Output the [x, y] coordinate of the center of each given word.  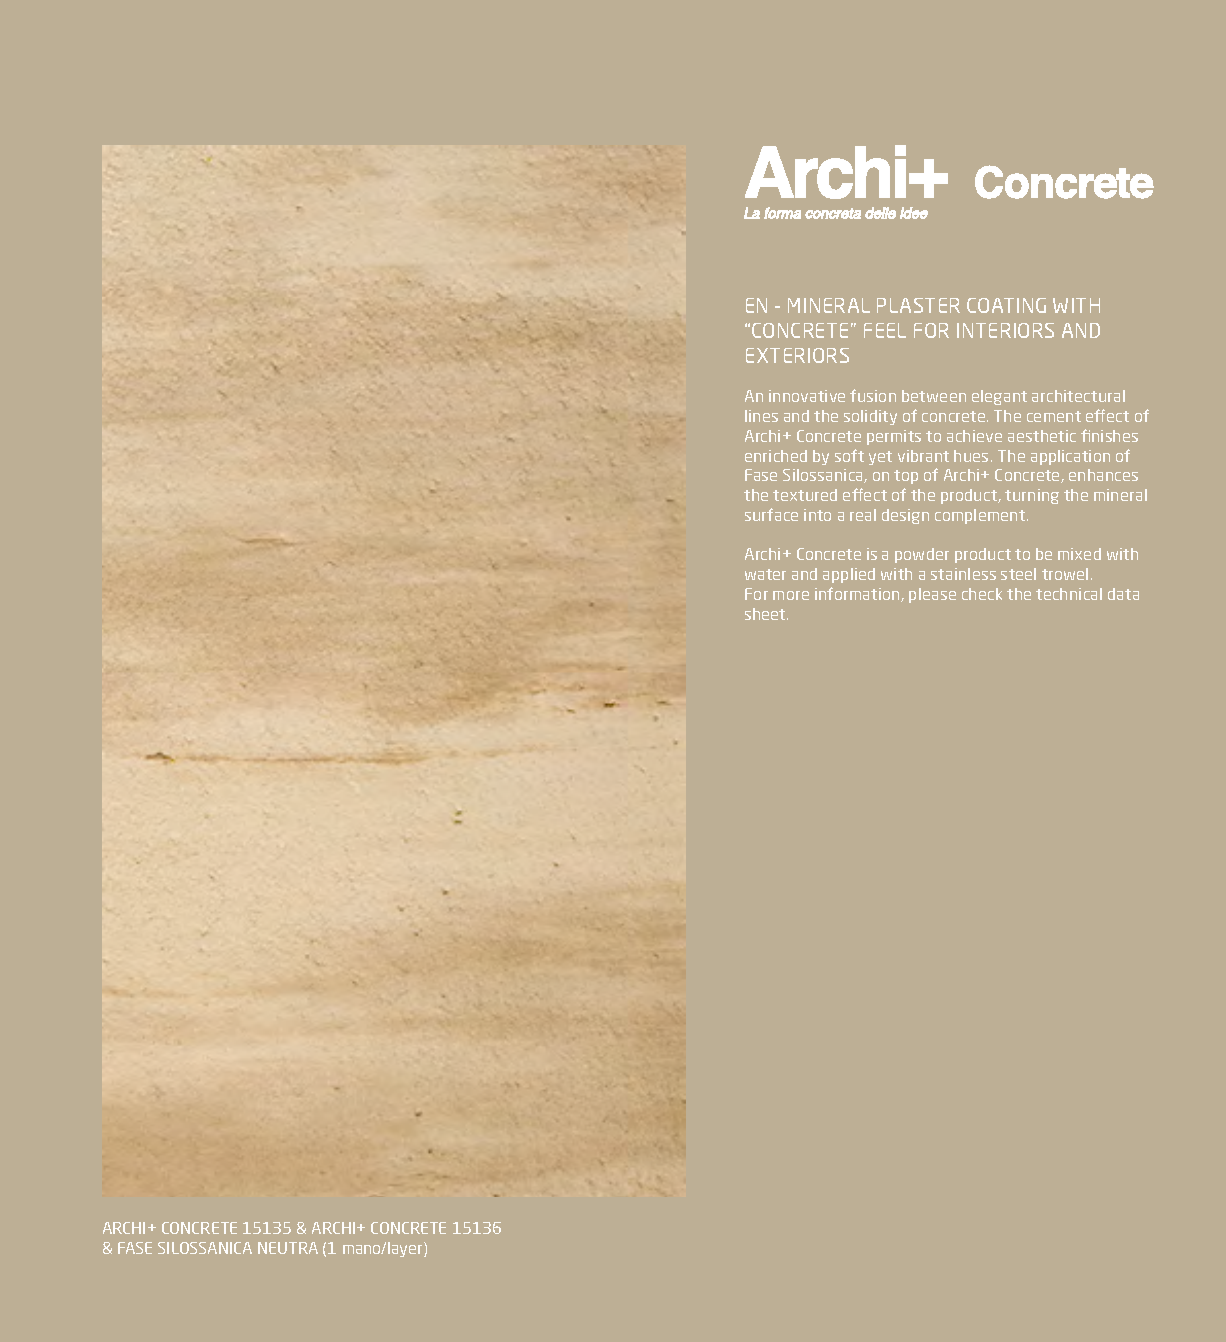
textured [805, 495]
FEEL [885, 330]
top [906, 477]
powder [922, 555]
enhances [1103, 475]
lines [761, 416]
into [817, 515]
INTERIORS [1005, 330]
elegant [999, 397]
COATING [1006, 305]
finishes [1109, 435]
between [934, 396]
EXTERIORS [797, 355]
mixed [1079, 554]
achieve [974, 436]
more [791, 595]
